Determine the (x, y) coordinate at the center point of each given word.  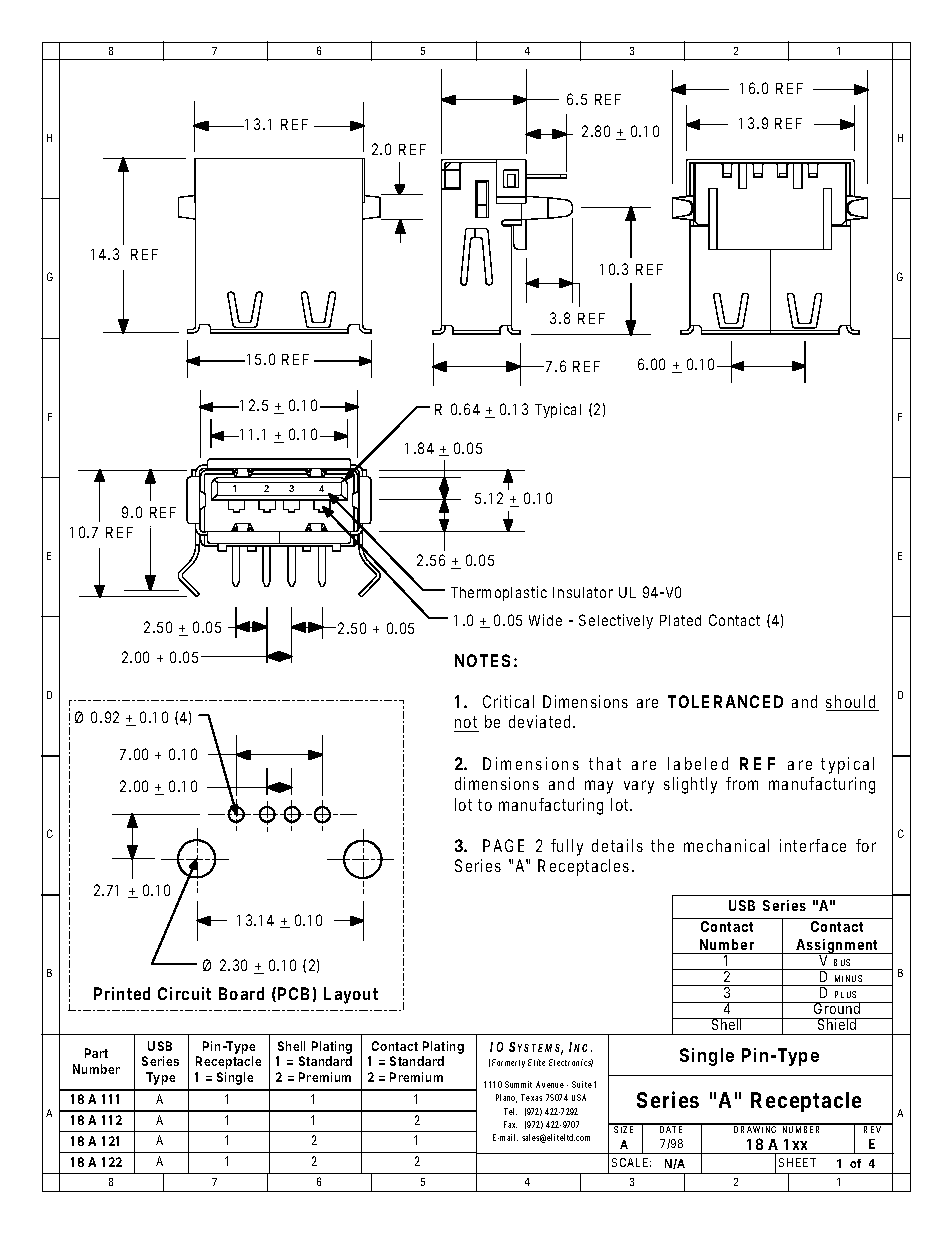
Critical (508, 701)
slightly (690, 785)
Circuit (184, 993)
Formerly (508, 1063)
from (742, 783)
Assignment (837, 947)
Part (96, 1053)
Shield (836, 1024)
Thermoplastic (499, 593)
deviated (539, 721)
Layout (351, 995)
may (599, 787)
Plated (680, 620)
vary (639, 787)
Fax (510, 1124)
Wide (545, 620)
